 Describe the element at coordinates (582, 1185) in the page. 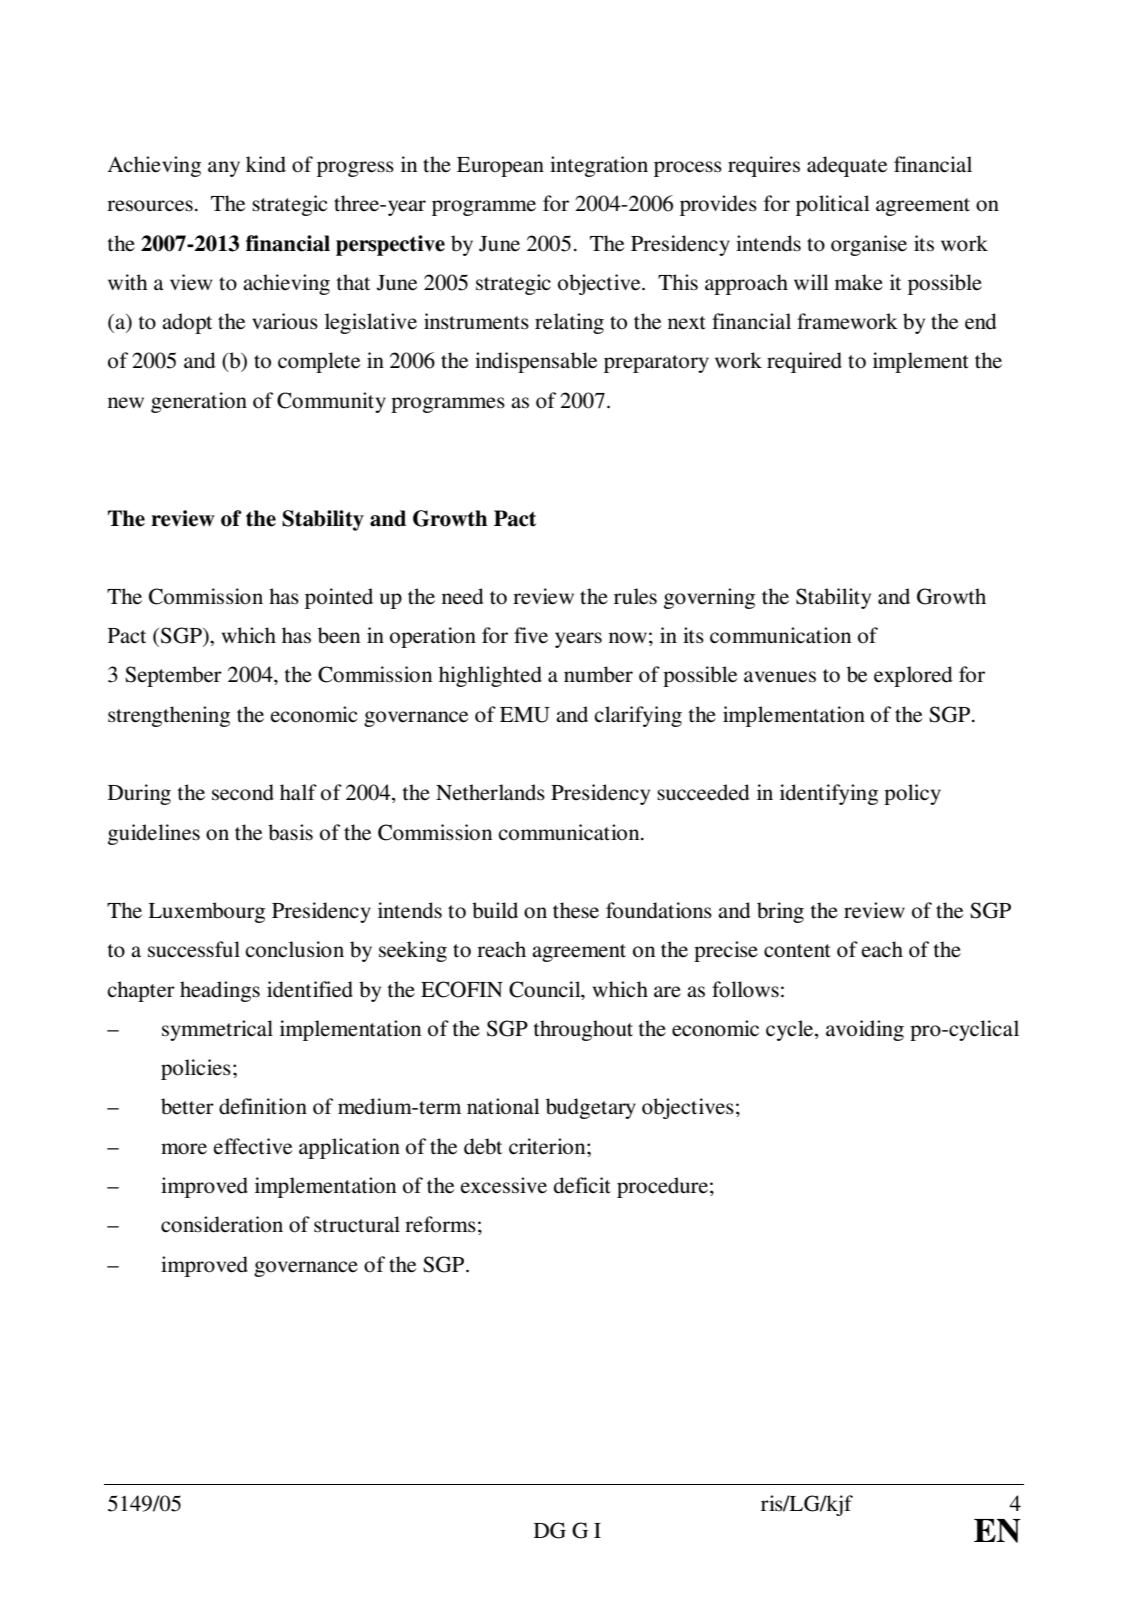

I see `deficit` at that location.
